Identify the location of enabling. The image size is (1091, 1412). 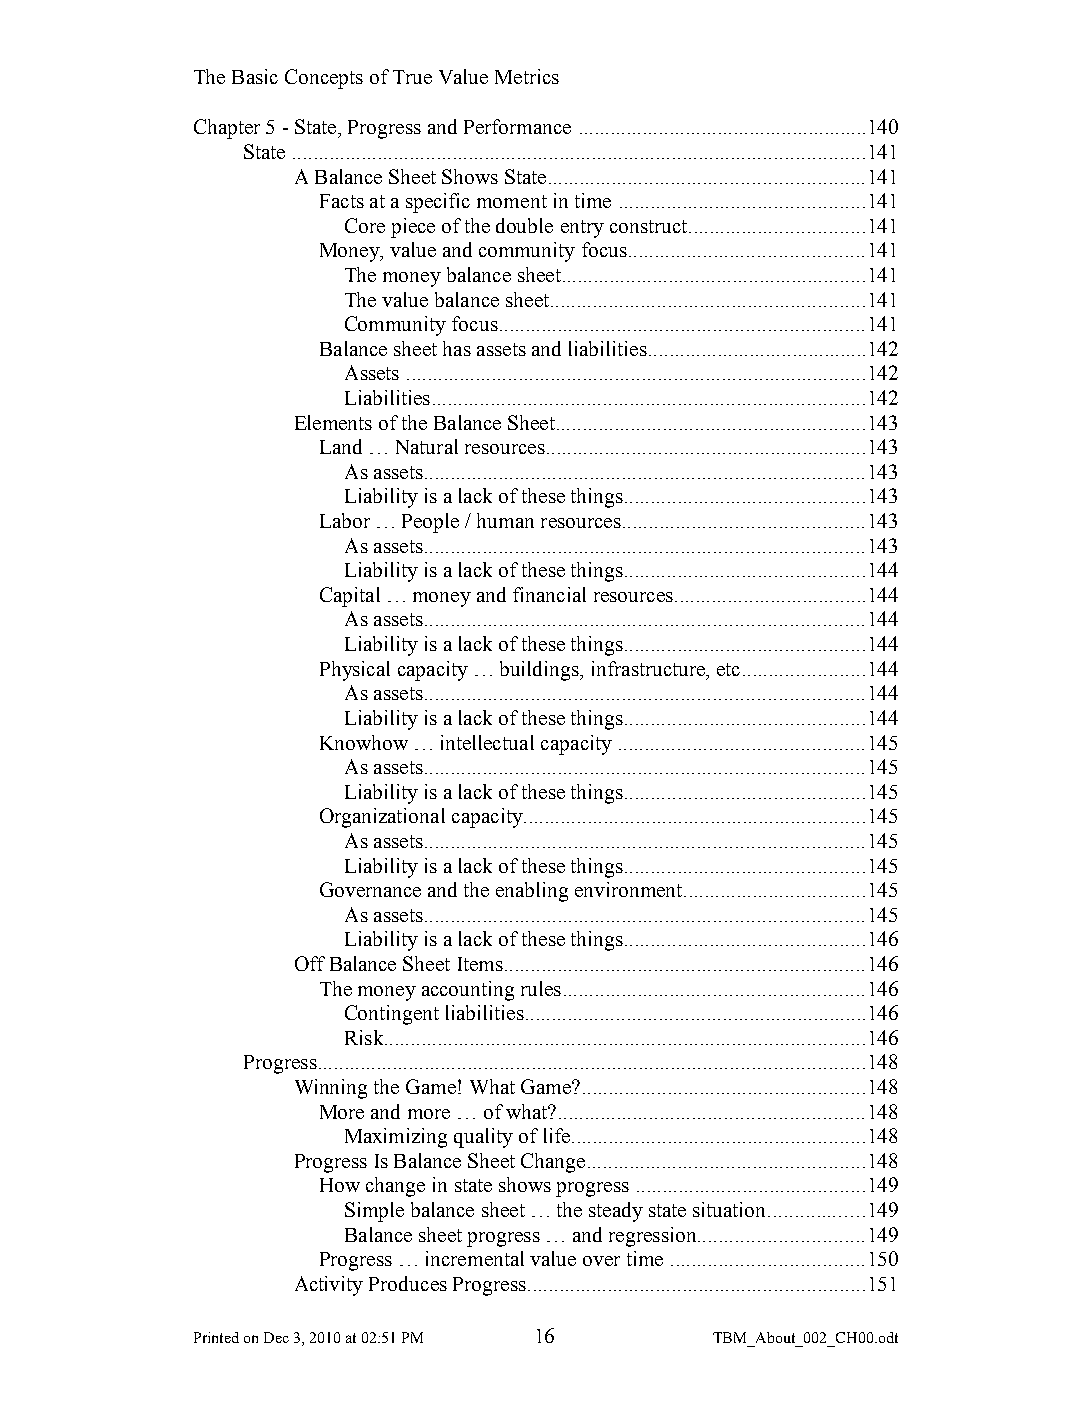
(532, 892).
